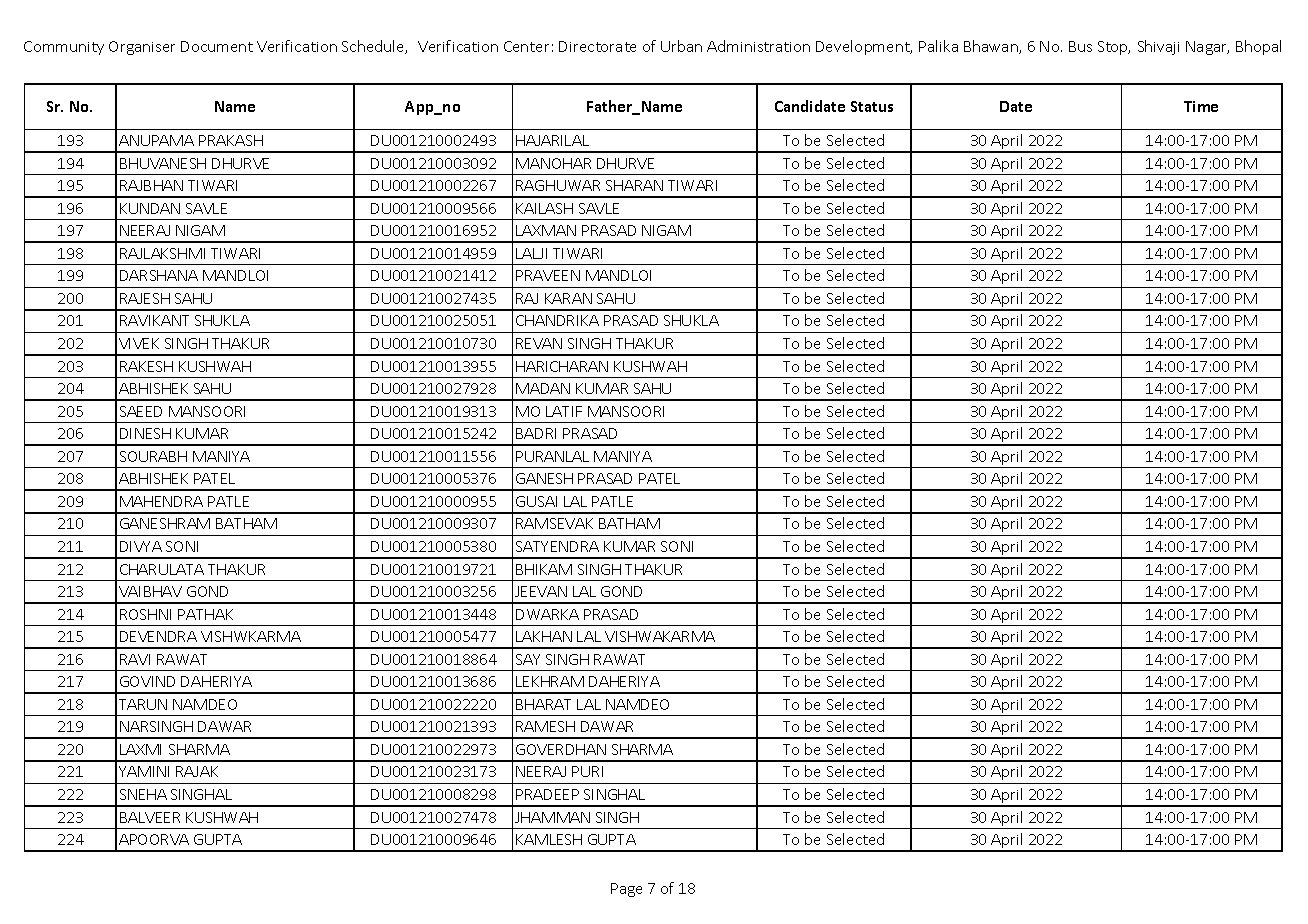 This screenshot has height=924, width=1308. I want to click on Urban, so click(681, 46).
